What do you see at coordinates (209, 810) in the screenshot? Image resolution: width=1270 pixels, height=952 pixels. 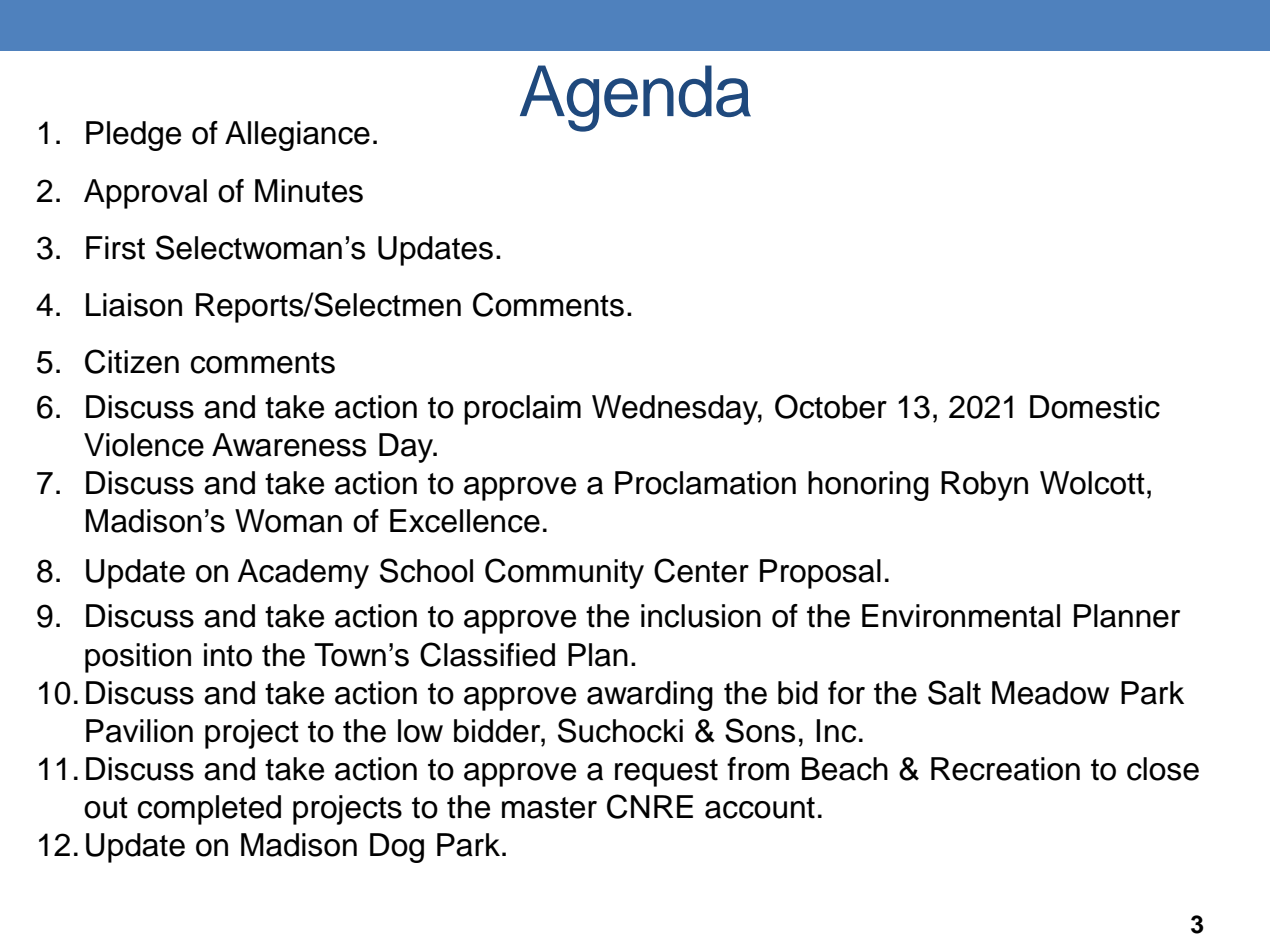 I see `completed` at bounding box center [209, 810].
